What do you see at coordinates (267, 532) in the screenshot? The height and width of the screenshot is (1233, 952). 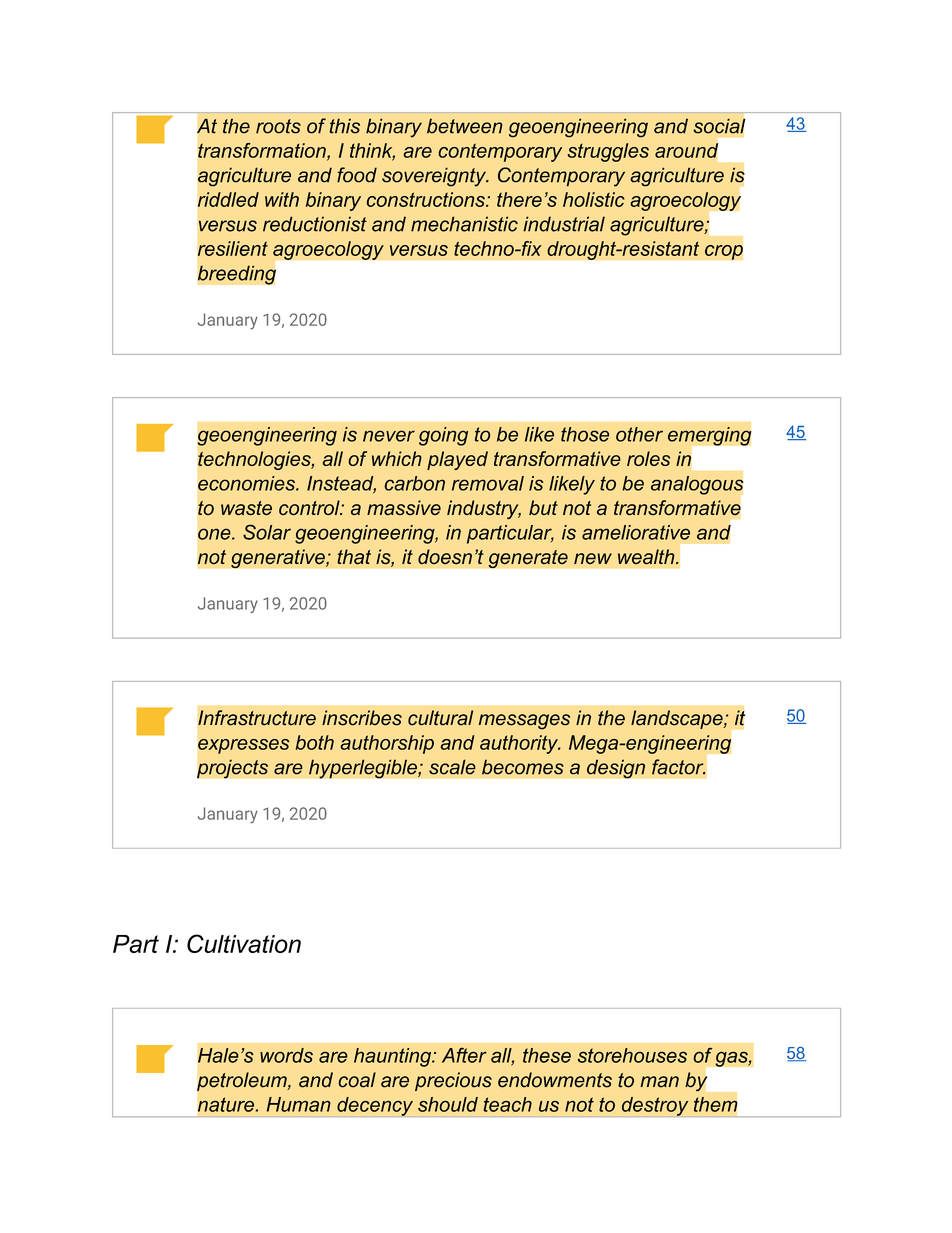 I see `Solar` at bounding box center [267, 532].
